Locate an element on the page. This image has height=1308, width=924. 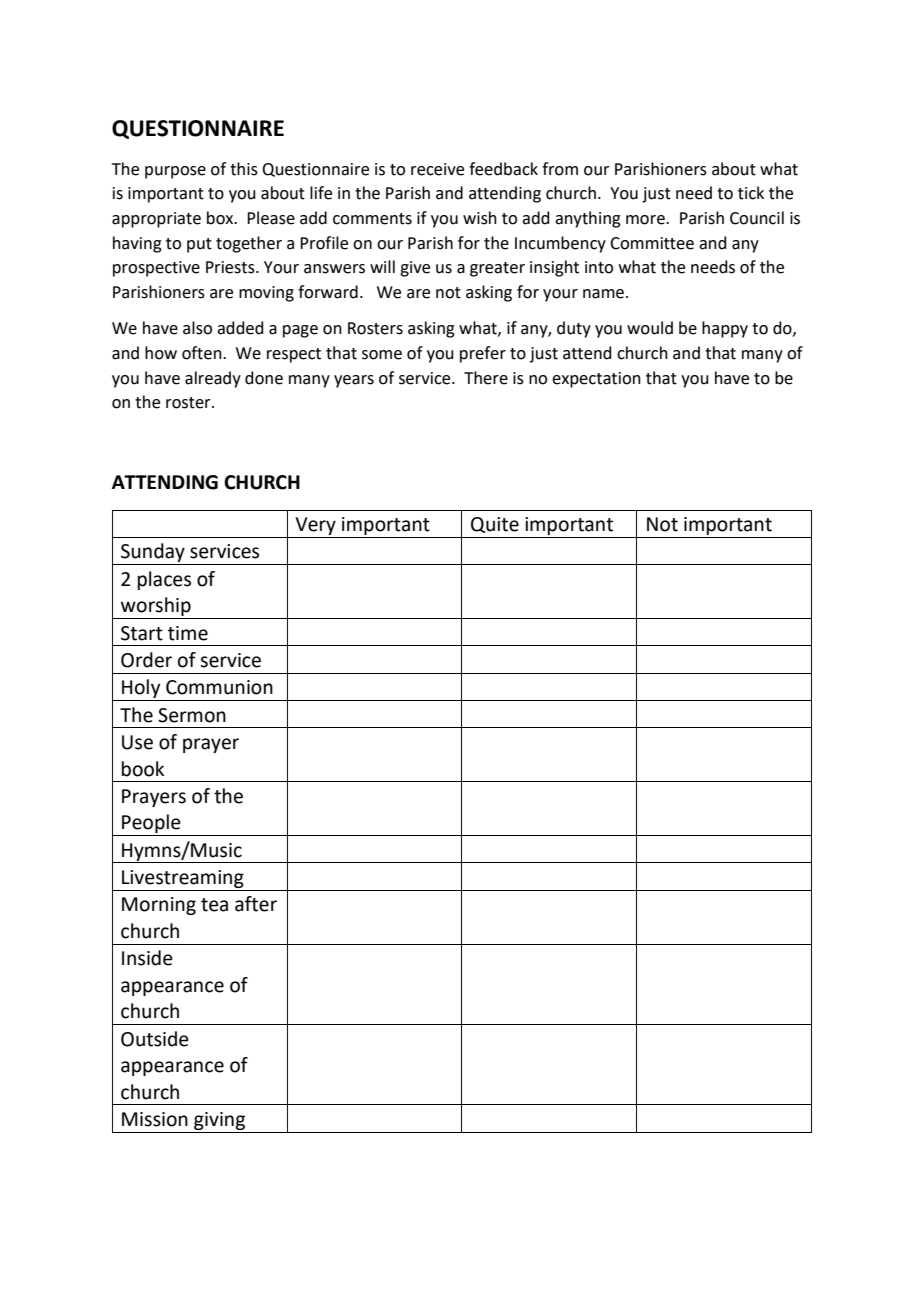
Mission is located at coordinates (155, 1119).
